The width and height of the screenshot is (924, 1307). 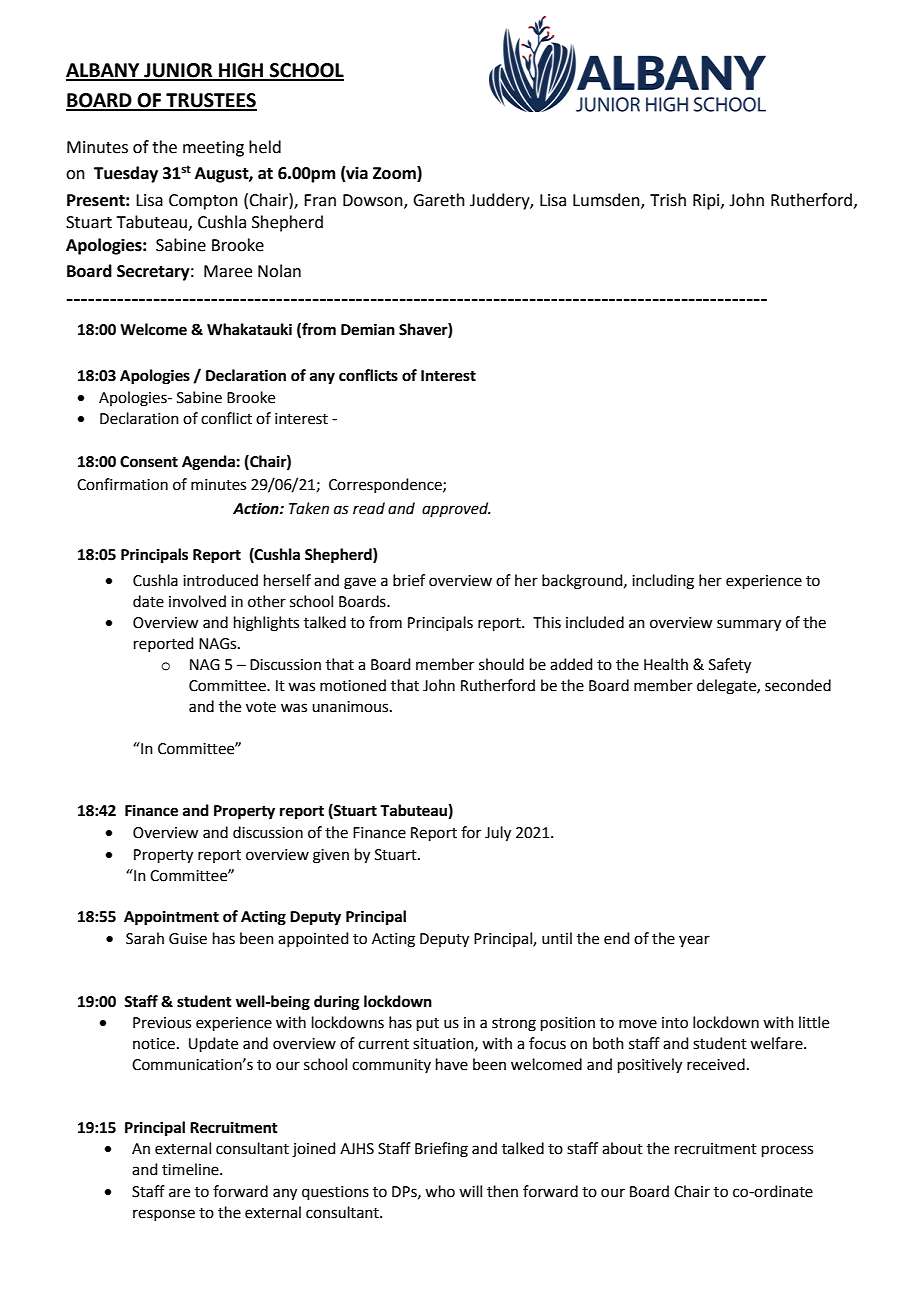 What do you see at coordinates (663, 582) in the screenshot?
I see `including` at bounding box center [663, 582].
